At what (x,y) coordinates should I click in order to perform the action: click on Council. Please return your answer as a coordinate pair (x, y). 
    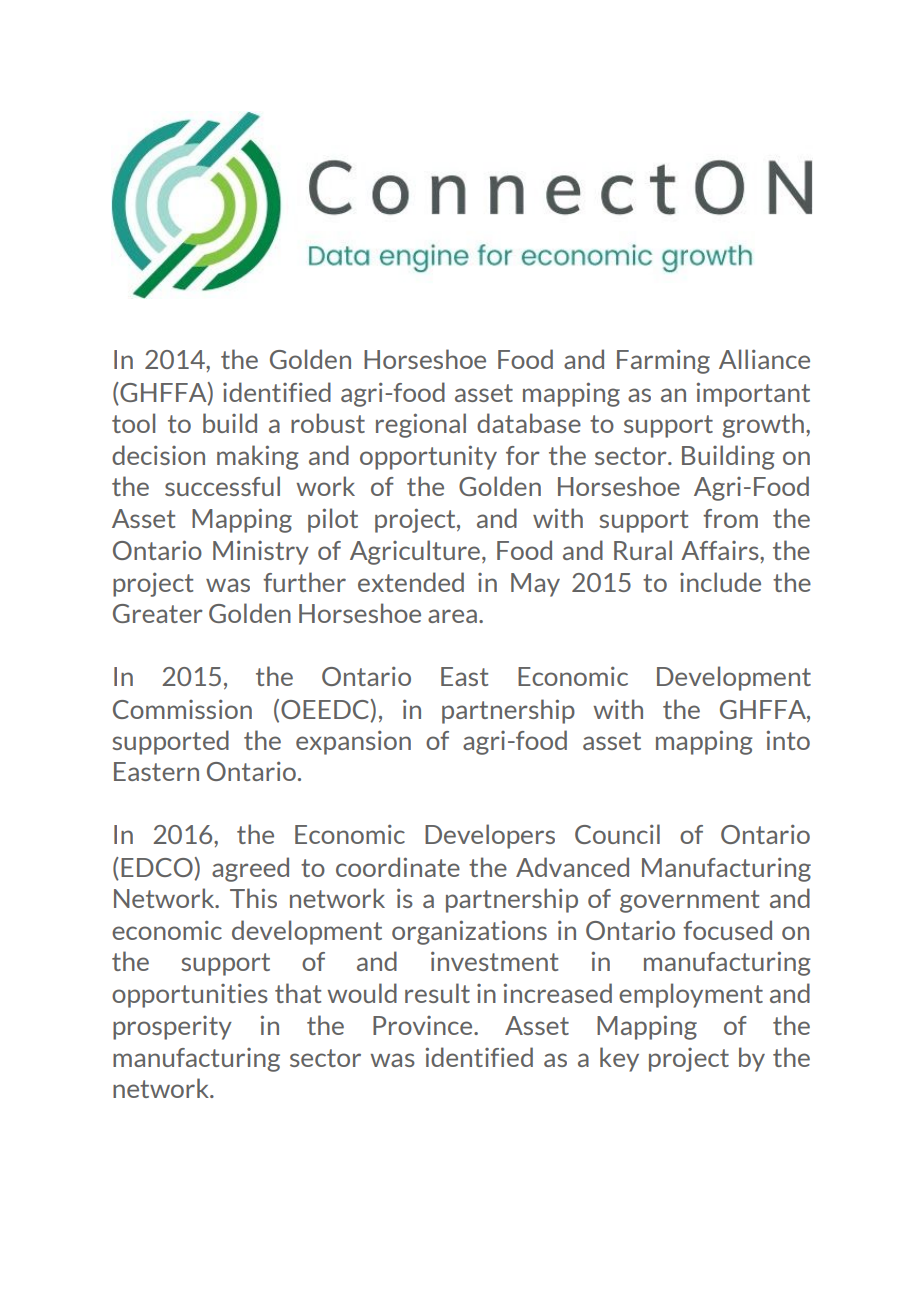
    Looking at the image, I should click on (617, 834).
